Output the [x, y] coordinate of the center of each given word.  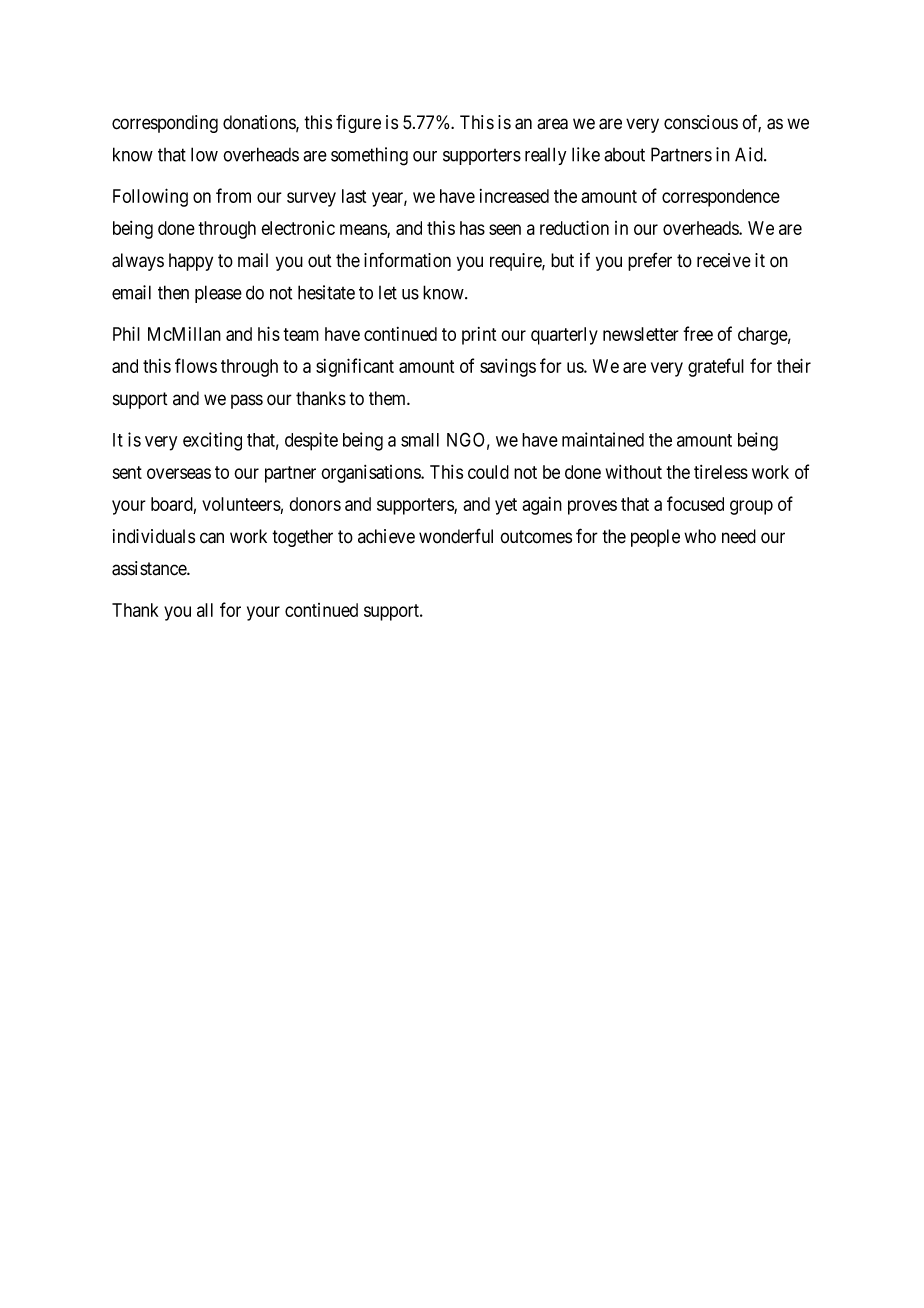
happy [191, 262]
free [698, 333]
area [552, 124]
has [472, 228]
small [420, 440]
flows [196, 365]
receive [724, 260]
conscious [701, 122]
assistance [150, 568]
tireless [721, 472]
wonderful [456, 536]
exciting [212, 441]
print [479, 336]
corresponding [165, 124]
